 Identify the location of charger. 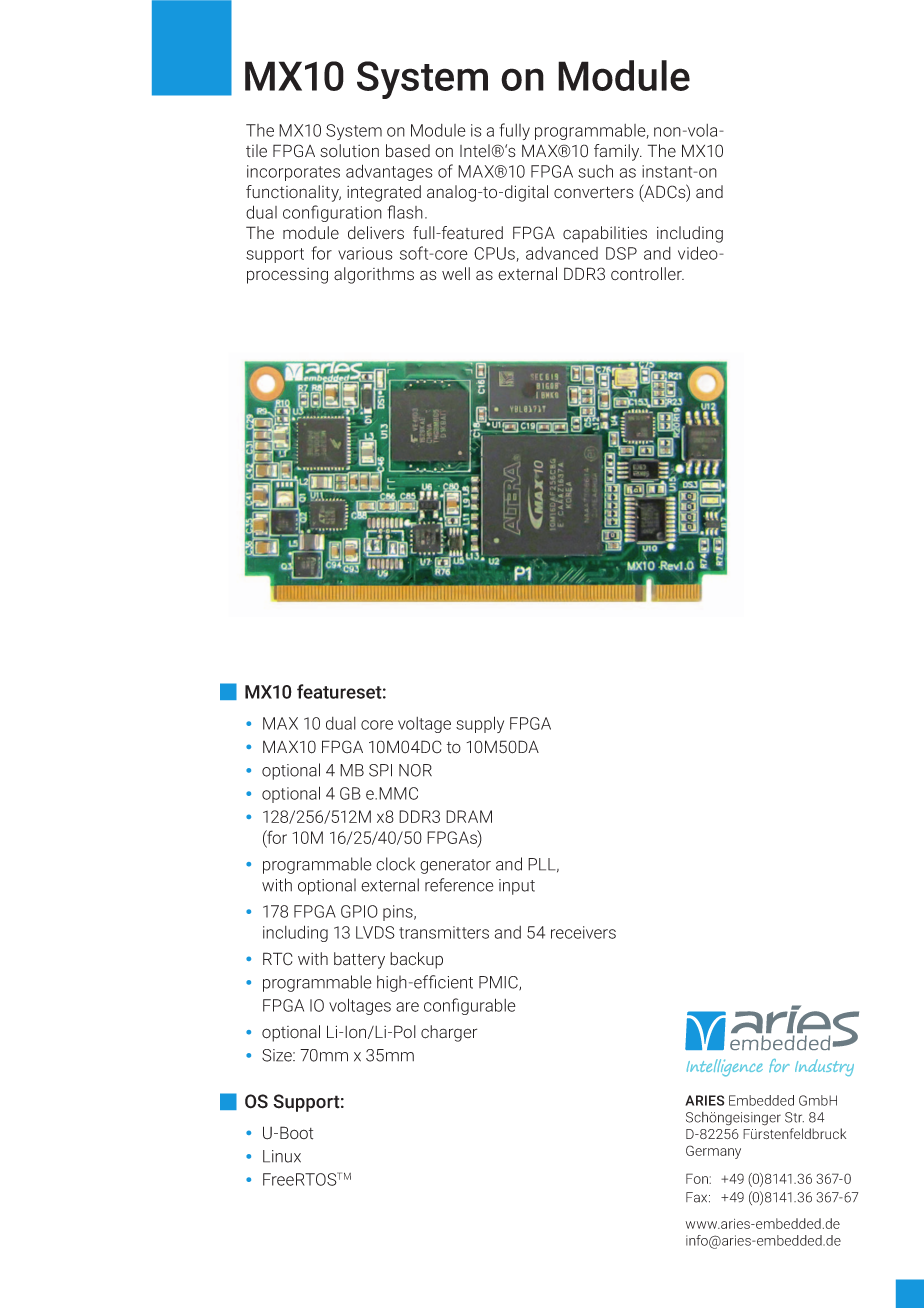
(449, 1033).
